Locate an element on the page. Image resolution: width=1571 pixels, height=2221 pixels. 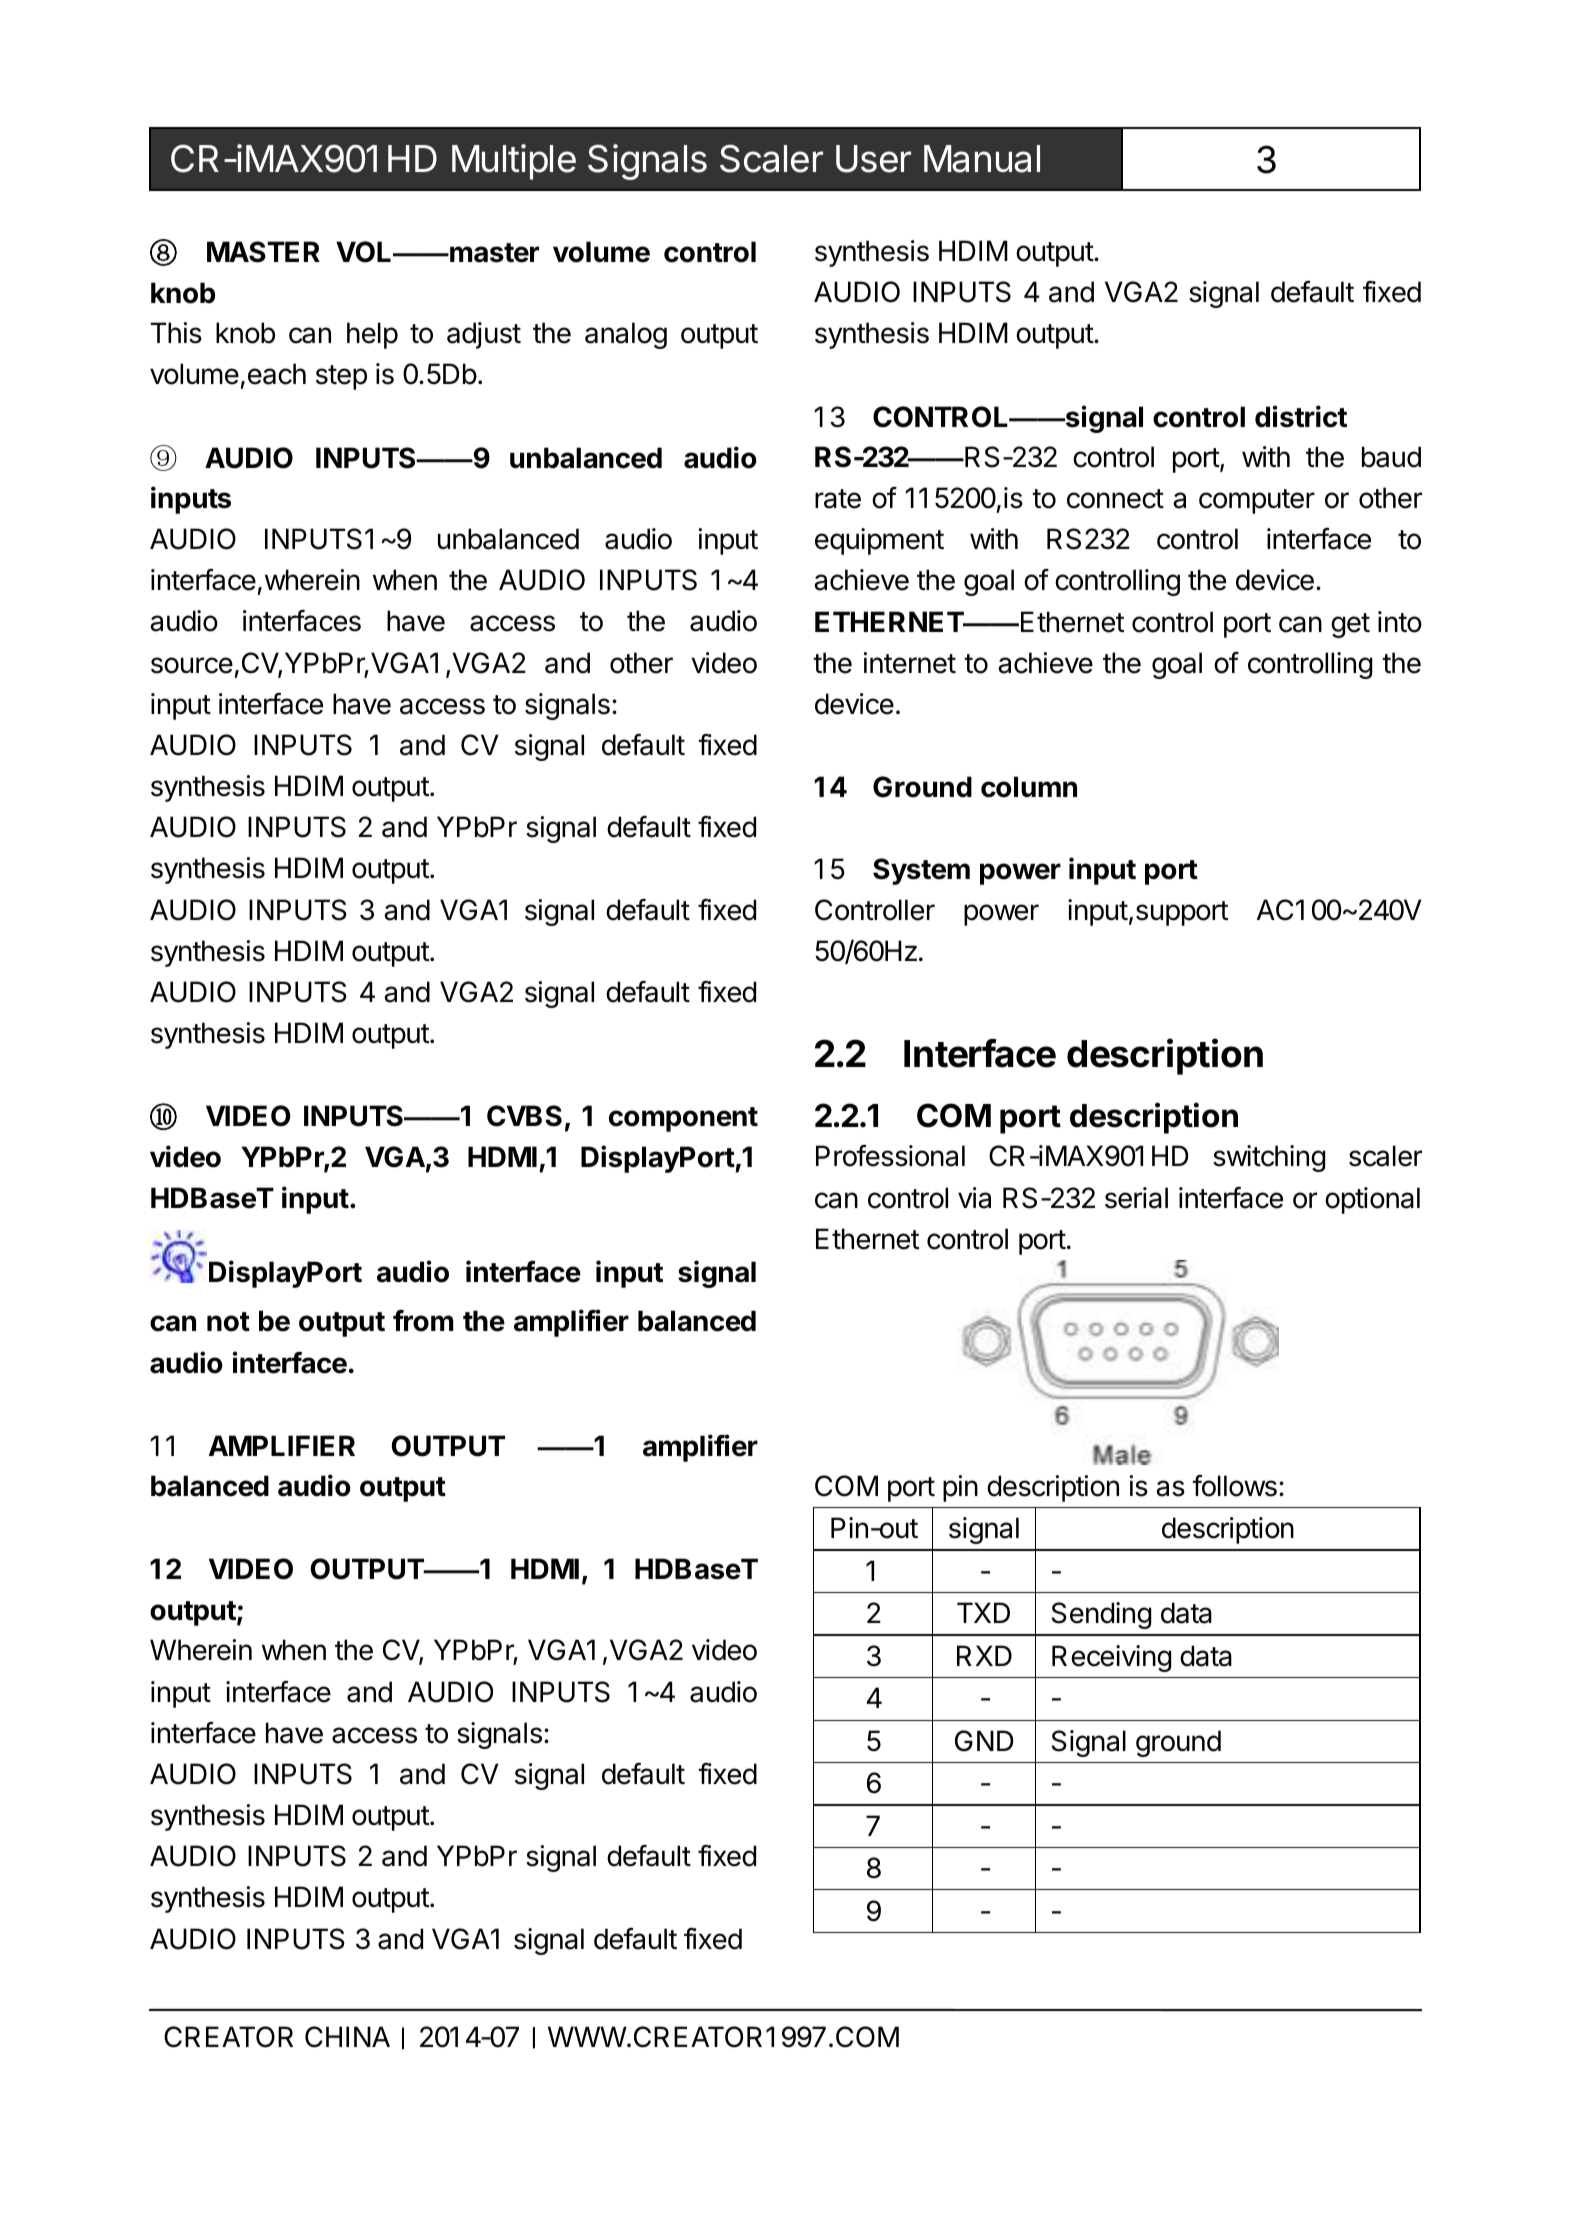
TXD is located at coordinates (983, 1612).
